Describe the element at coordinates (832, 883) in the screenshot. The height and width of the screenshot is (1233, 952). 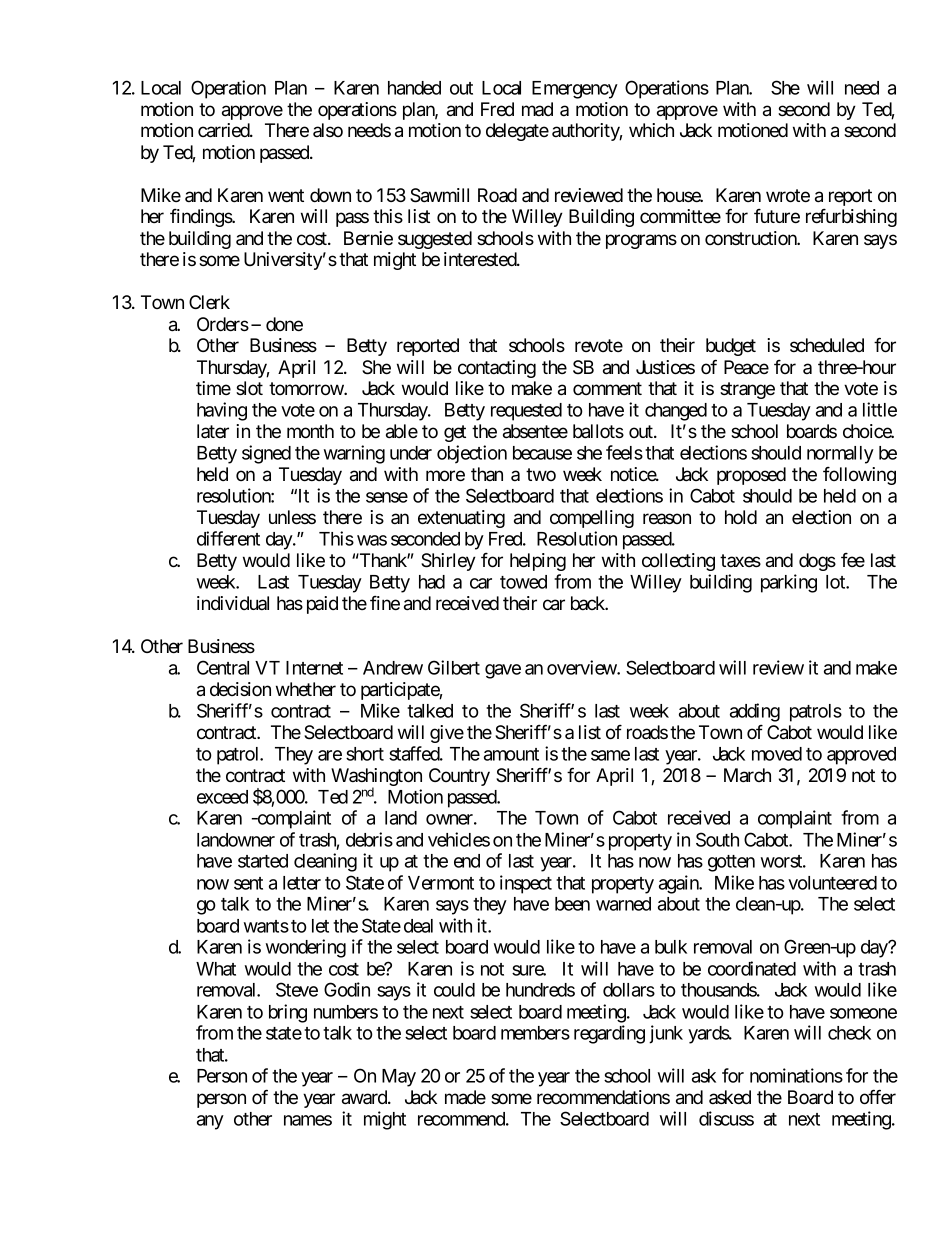
I see `volunteered` at that location.
